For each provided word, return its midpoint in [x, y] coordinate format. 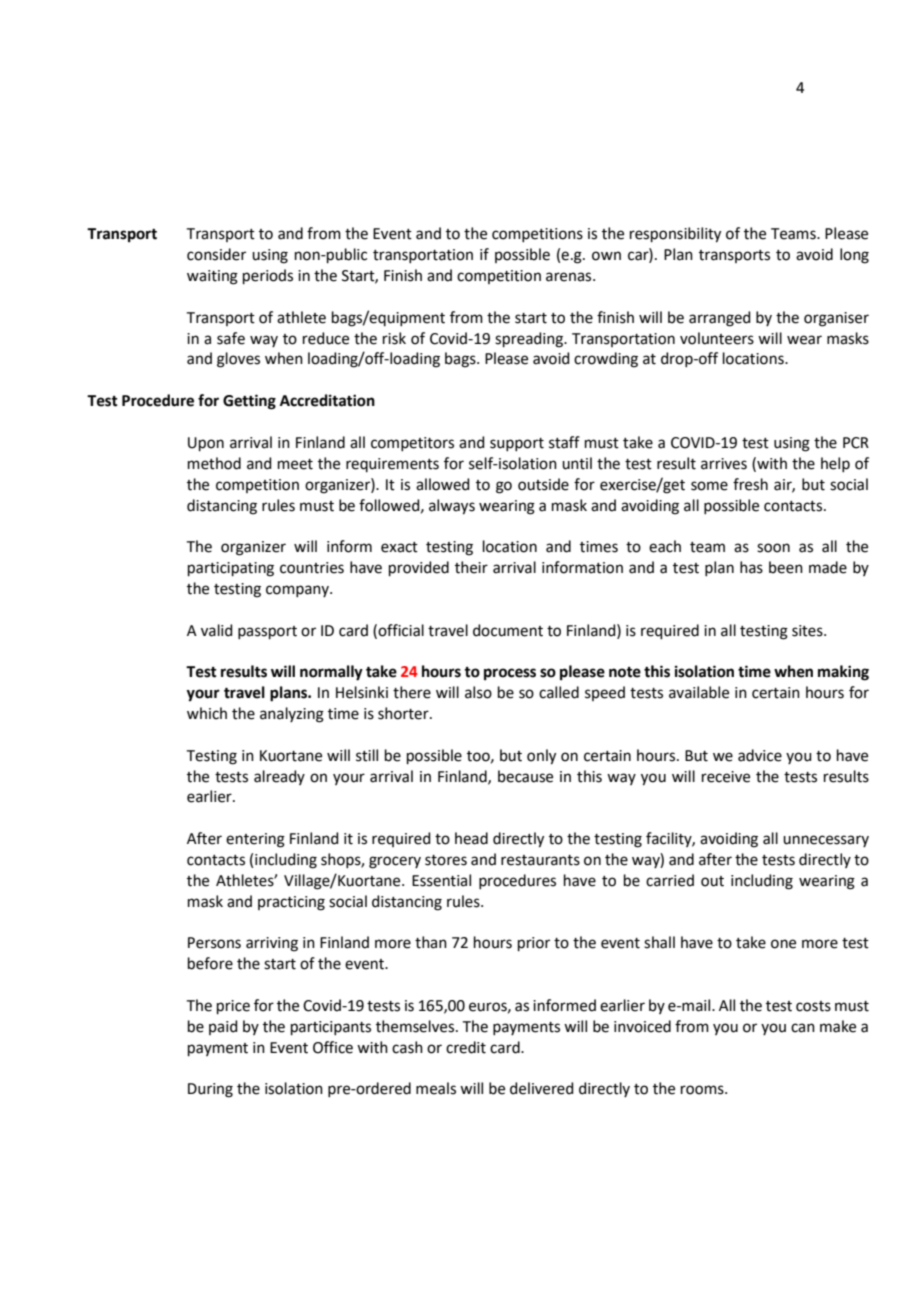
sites [808, 631]
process [510, 674]
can [803, 1028]
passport [267, 632]
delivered [542, 1088]
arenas [570, 277]
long [854, 256]
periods [268, 276]
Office [333, 1047]
